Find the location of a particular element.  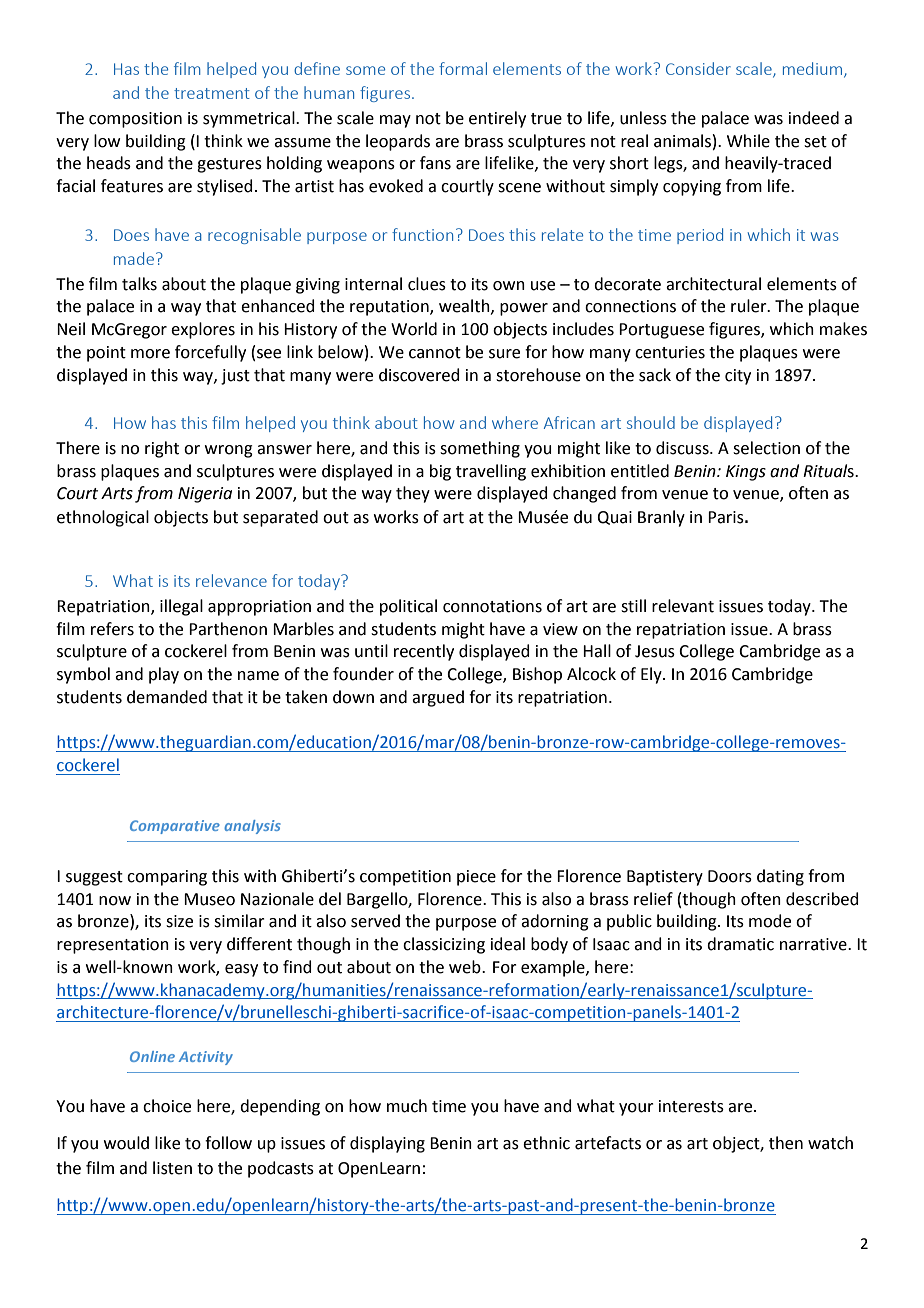

Jesus is located at coordinates (655, 651).
